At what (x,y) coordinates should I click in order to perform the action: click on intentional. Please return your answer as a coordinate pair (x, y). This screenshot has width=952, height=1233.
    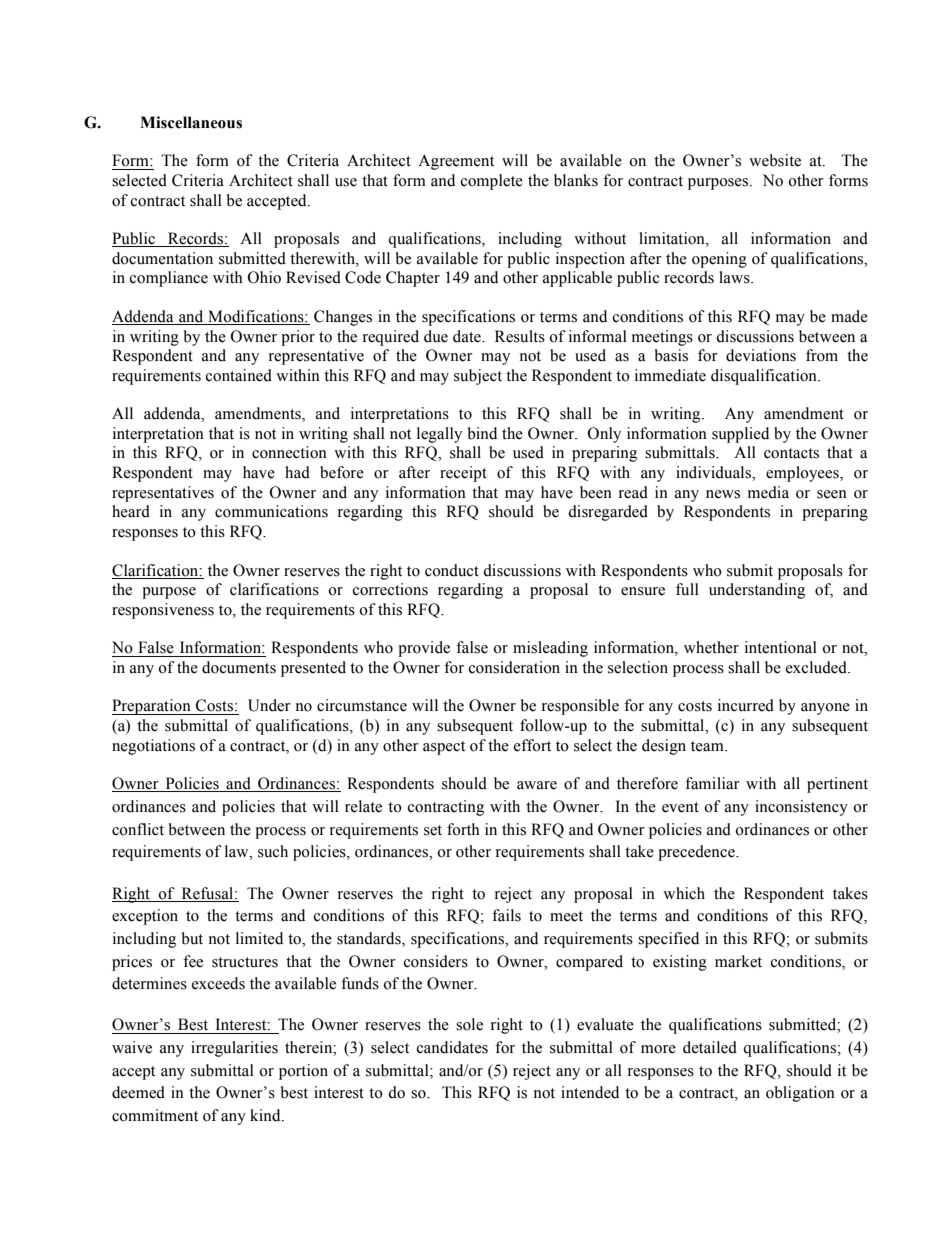
    Looking at the image, I should click on (781, 647).
